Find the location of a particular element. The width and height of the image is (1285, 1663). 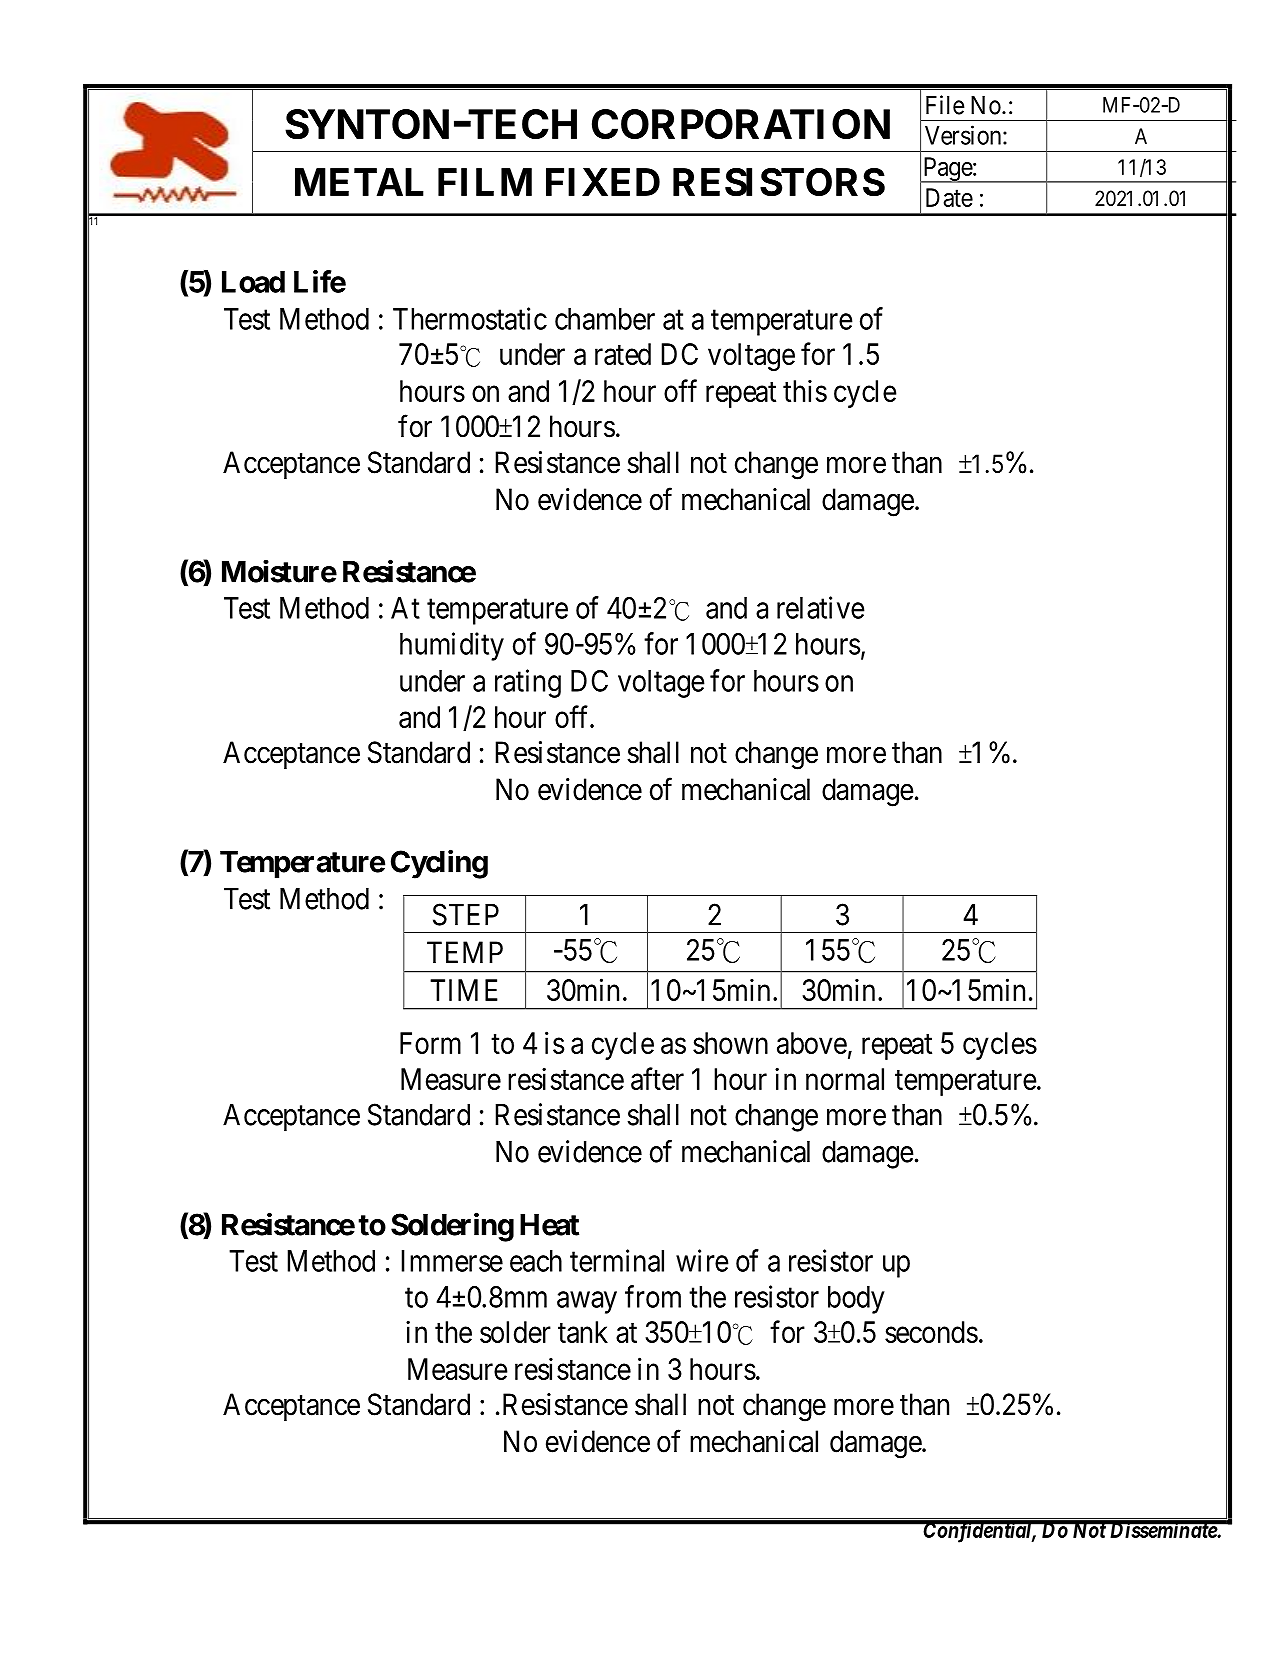

tank is located at coordinates (583, 1332).
